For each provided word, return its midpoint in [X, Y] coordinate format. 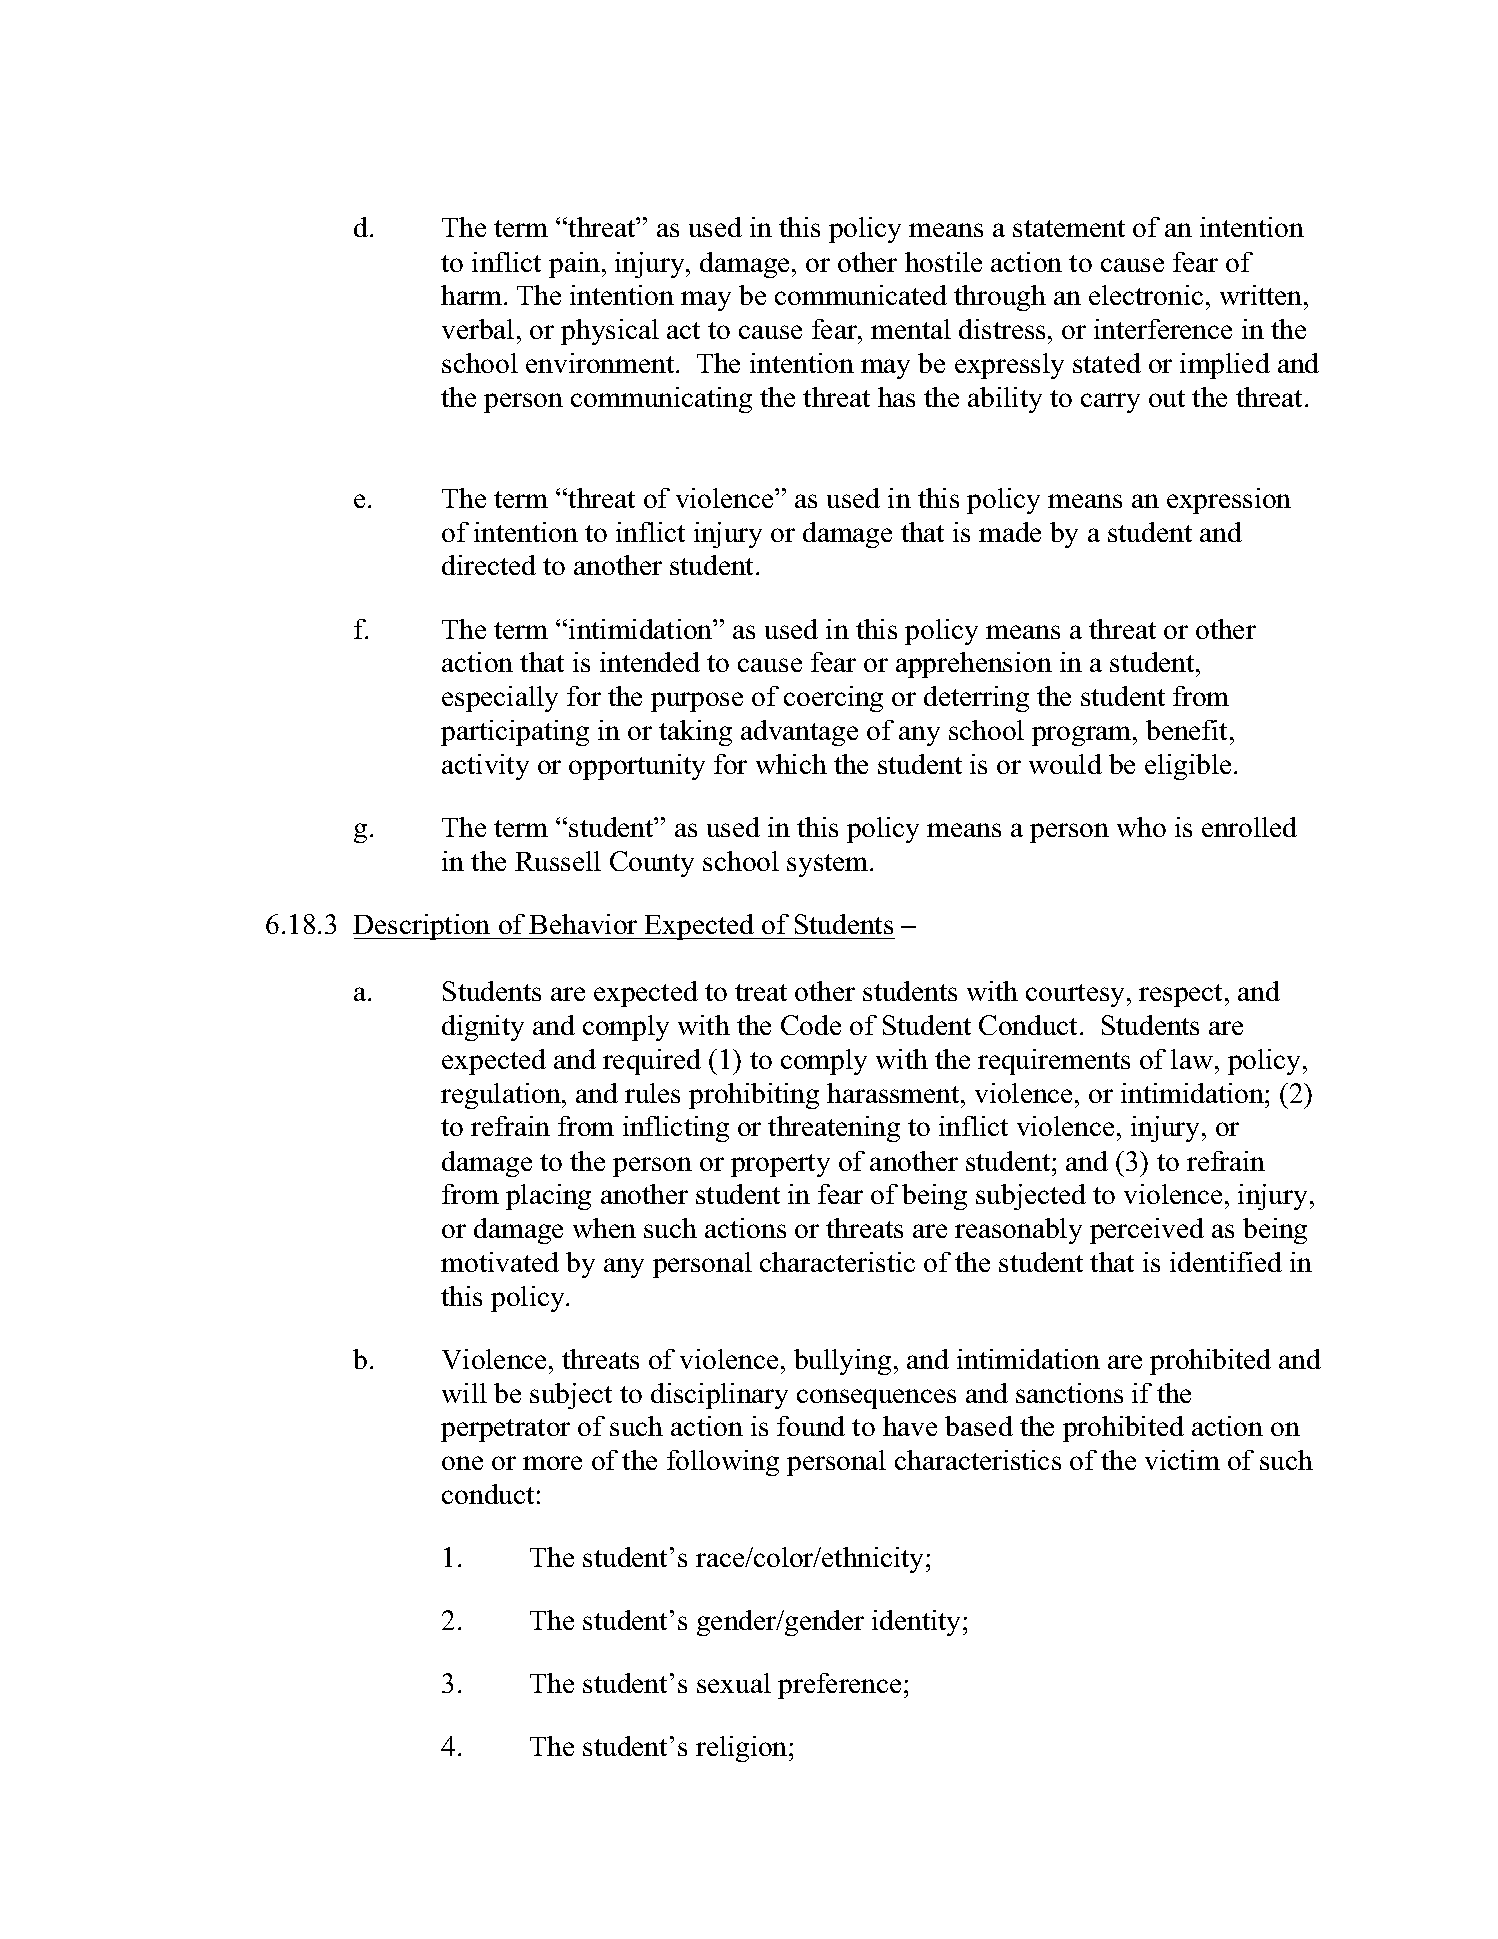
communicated [861, 295]
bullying [842, 1362]
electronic [1146, 295]
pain [574, 265]
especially [500, 699]
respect [1182, 995]
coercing [833, 699]
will [464, 1393]
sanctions [1069, 1393]
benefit [1188, 730]
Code [811, 1025]
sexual [734, 1683]
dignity [483, 1028]
